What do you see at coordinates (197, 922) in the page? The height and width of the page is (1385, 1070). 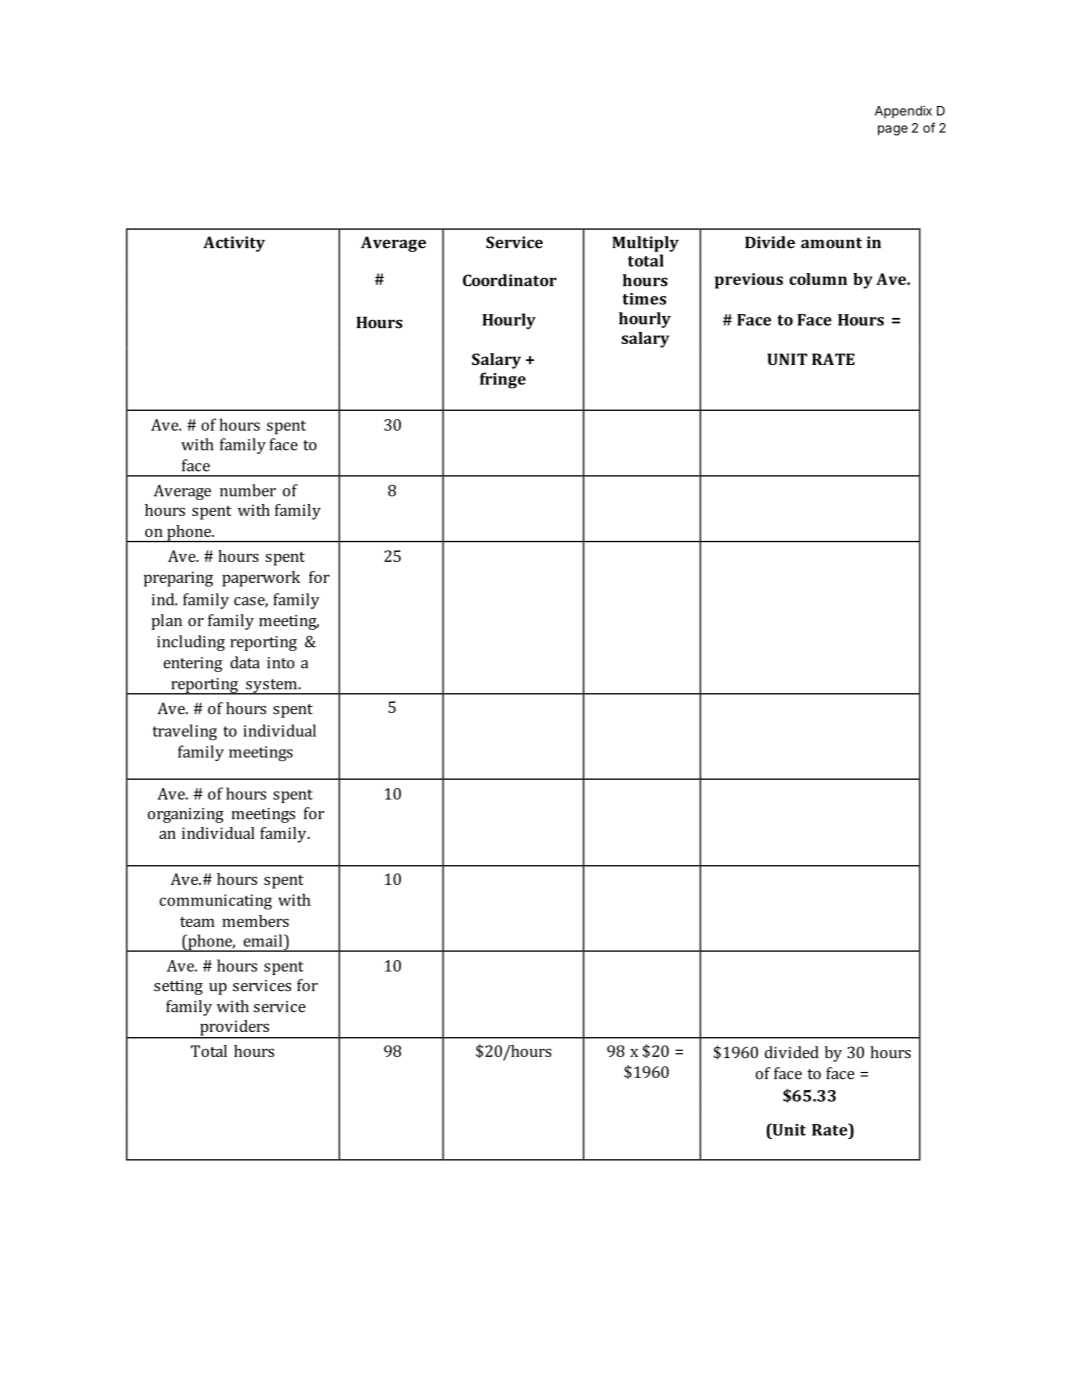 I see `team` at bounding box center [197, 922].
